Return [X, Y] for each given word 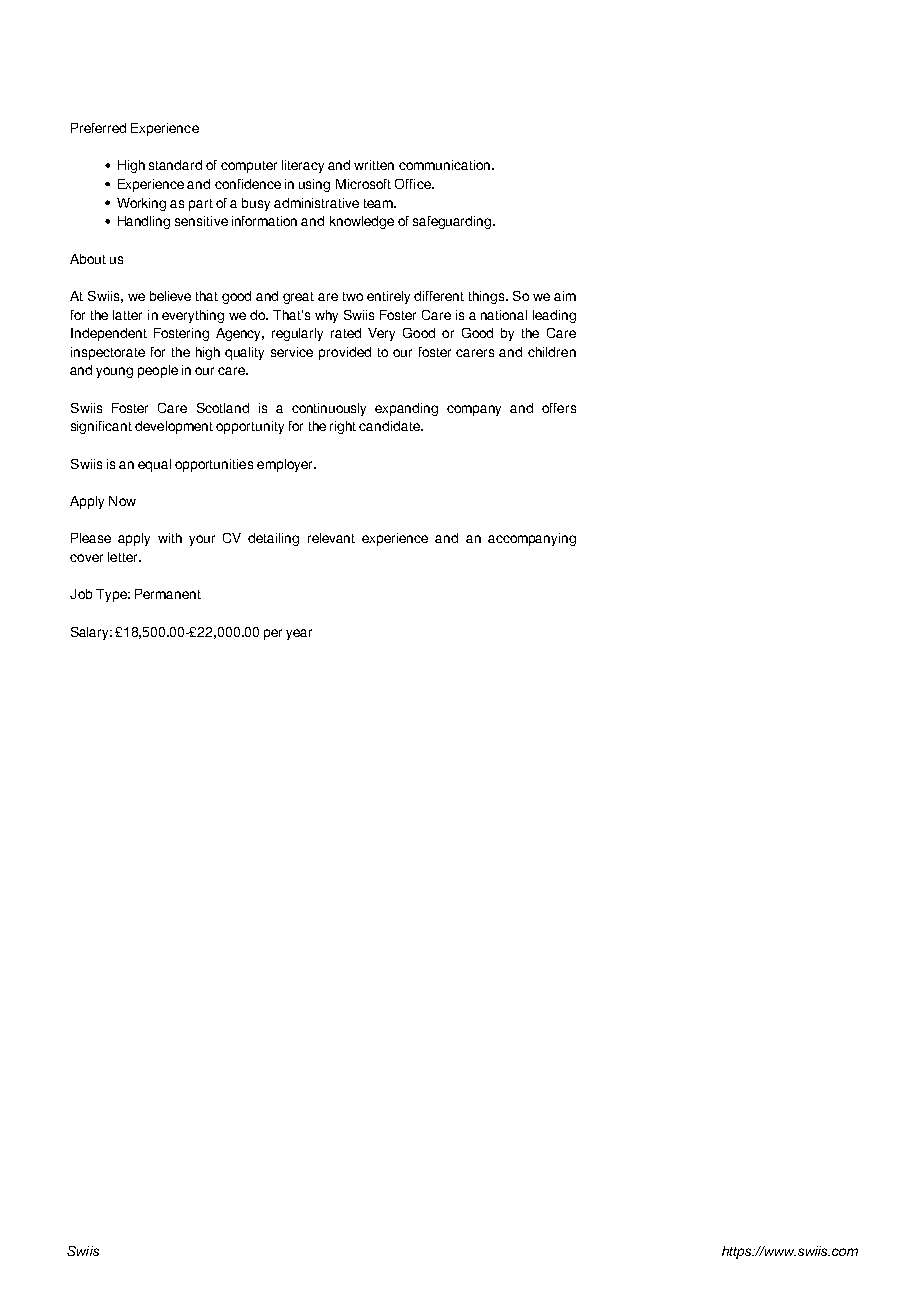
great [298, 298]
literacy [303, 166]
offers [559, 408]
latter [127, 315]
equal [154, 465]
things [488, 297]
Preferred [98, 128]
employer [286, 465]
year [299, 634]
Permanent [168, 594]
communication [446, 165]
